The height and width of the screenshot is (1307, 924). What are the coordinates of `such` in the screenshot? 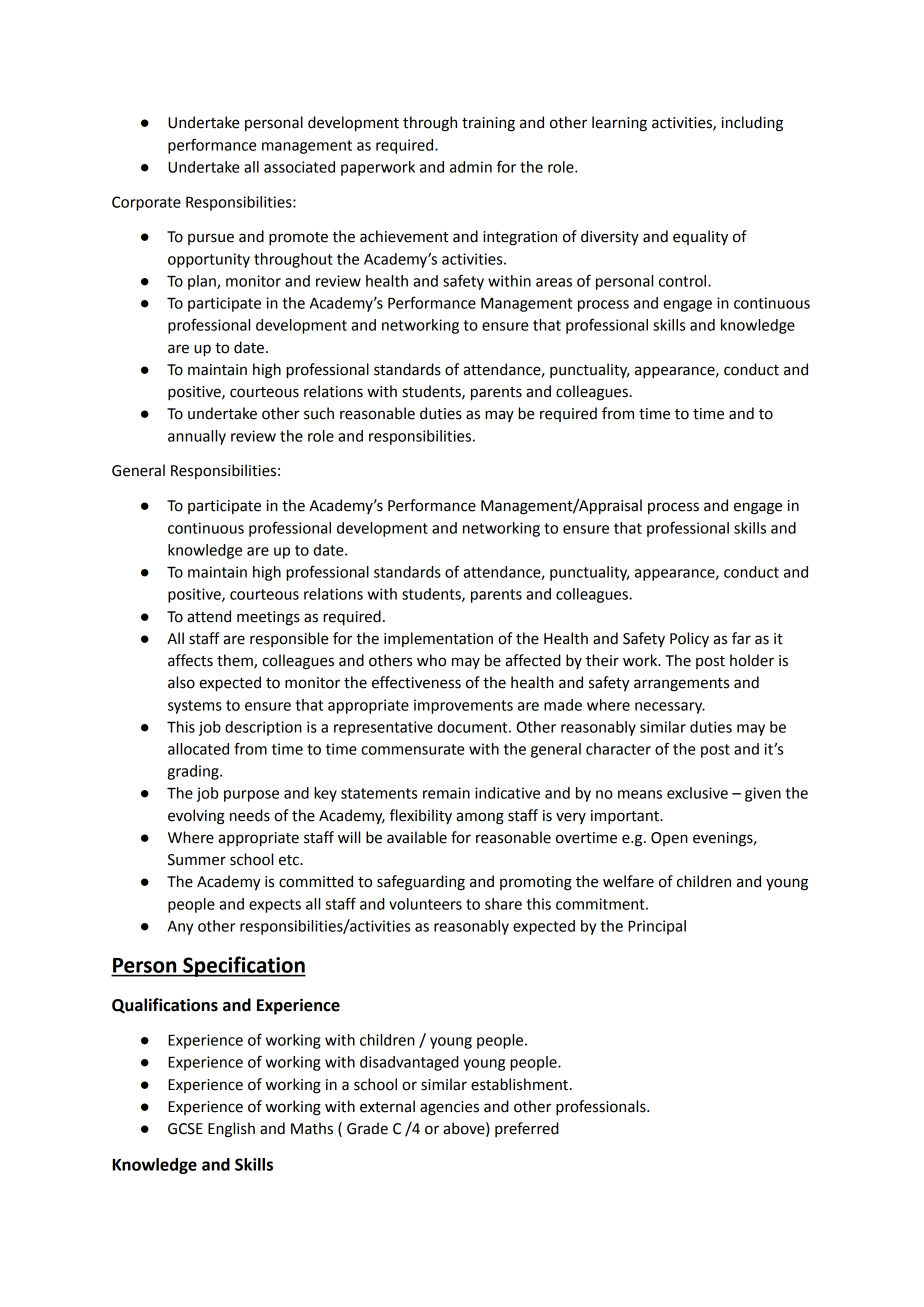 It's located at (319, 413).
